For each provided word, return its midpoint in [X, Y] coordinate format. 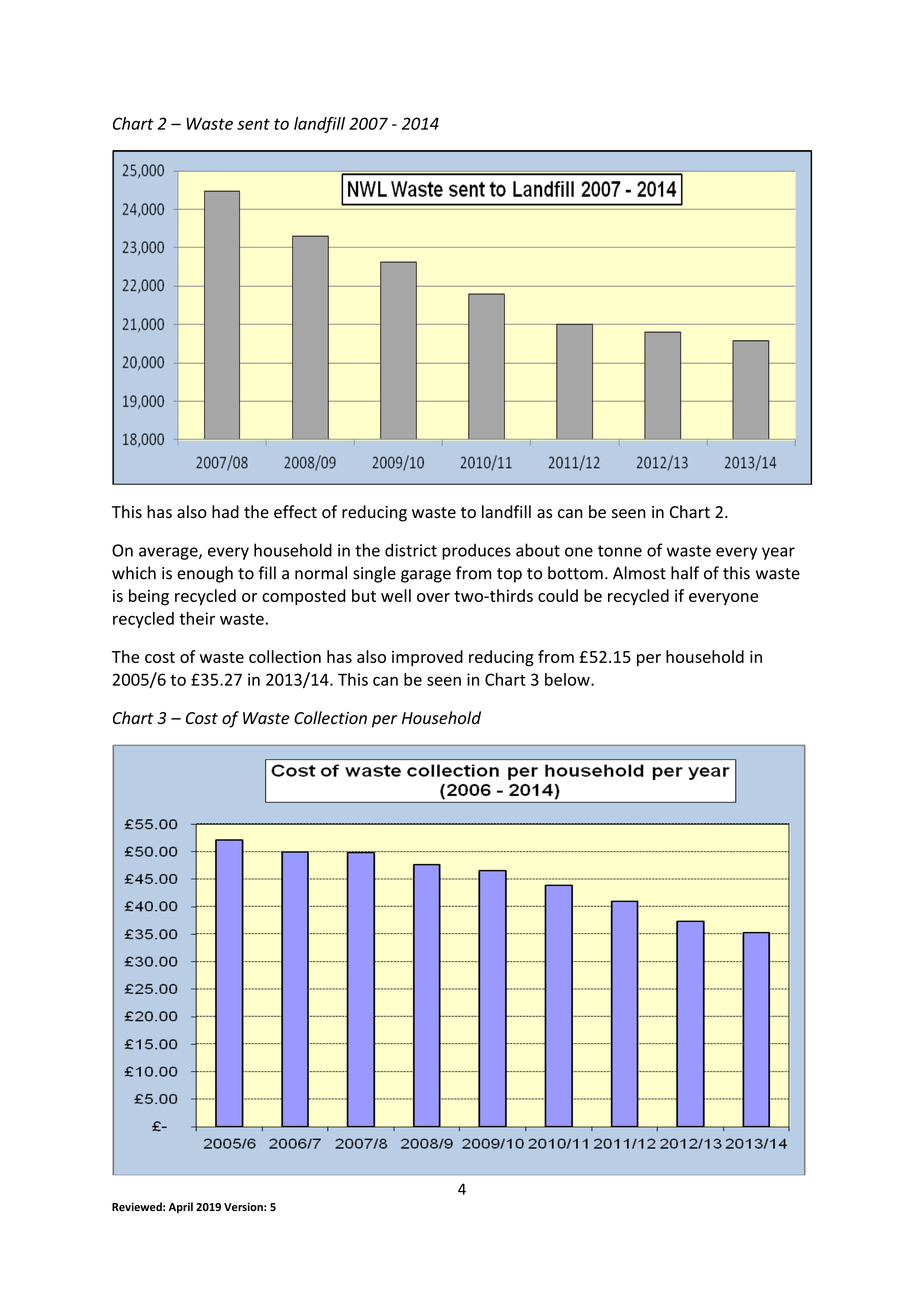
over [433, 597]
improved [427, 658]
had [225, 512]
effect [295, 512]
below [568, 679]
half [685, 573]
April [181, 1208]
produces [476, 551]
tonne [620, 551]
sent [253, 124]
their [197, 618]
